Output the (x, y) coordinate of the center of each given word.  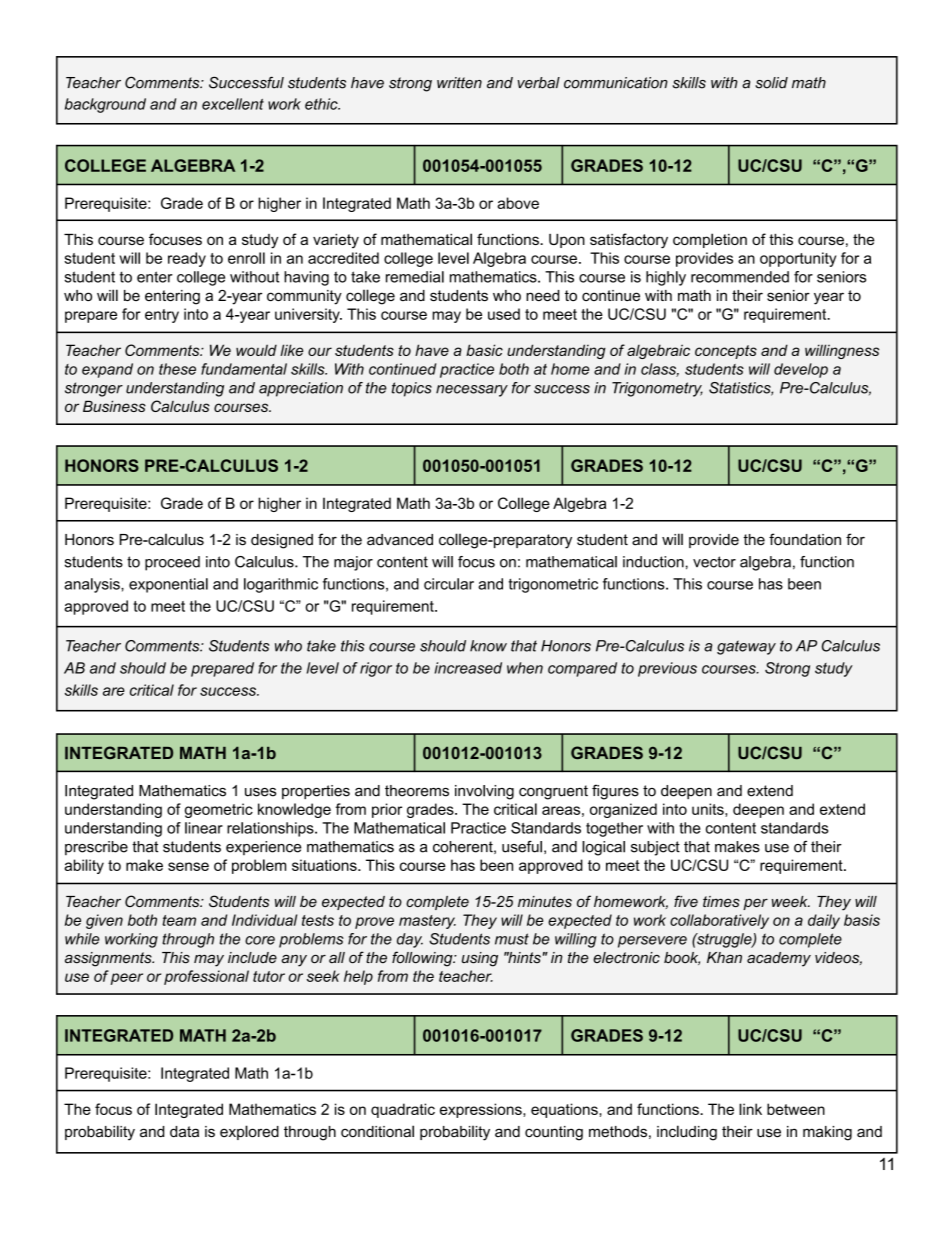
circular (449, 584)
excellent (233, 104)
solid (771, 83)
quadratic (403, 1110)
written (459, 83)
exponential (168, 585)
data (184, 1132)
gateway (746, 647)
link (750, 1109)
